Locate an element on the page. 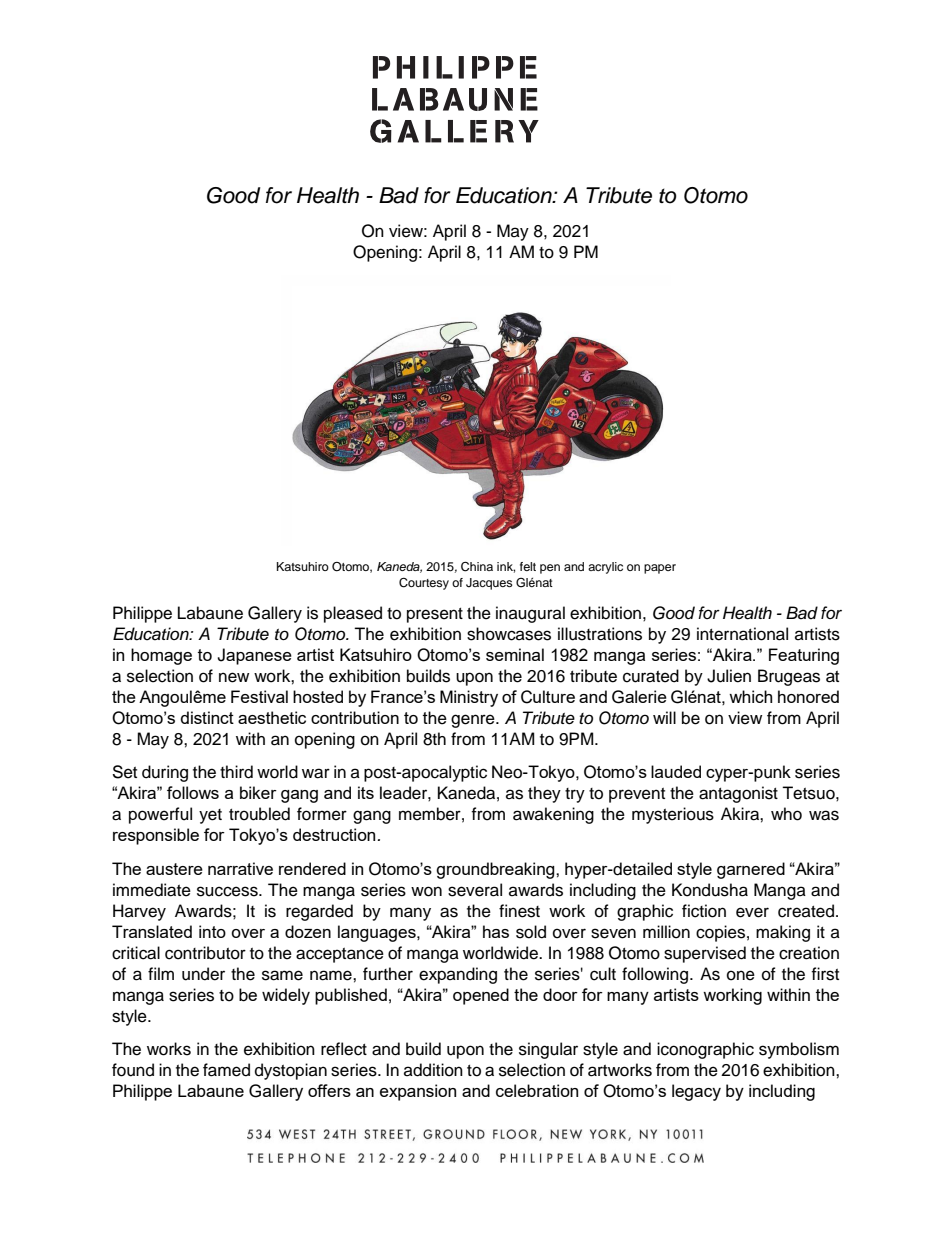 This page has width=952, height=1233. Jacques is located at coordinates (489, 584).
